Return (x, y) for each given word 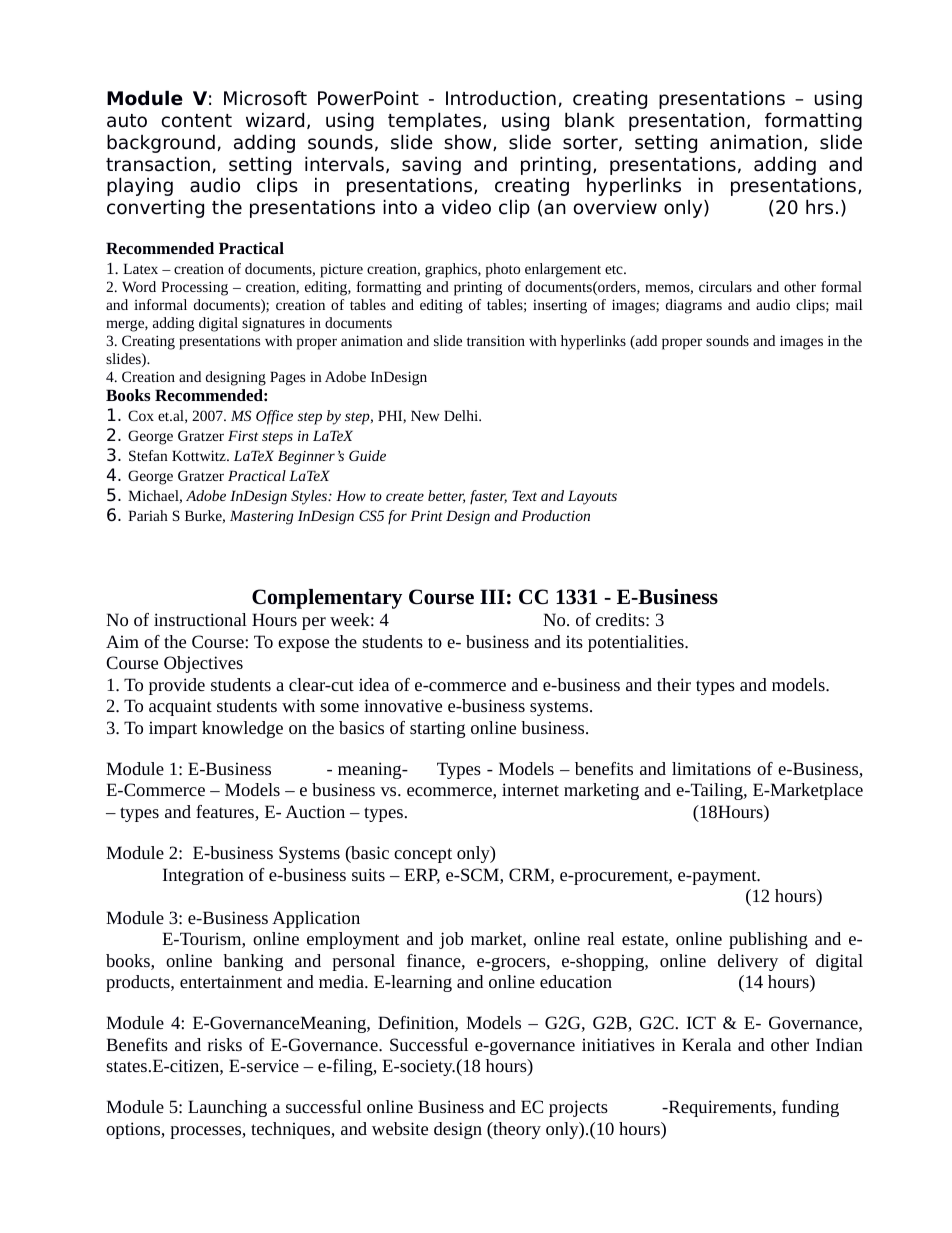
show (469, 143)
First (243, 435)
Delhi (462, 415)
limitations (711, 768)
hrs (819, 207)
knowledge (242, 729)
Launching (227, 1108)
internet (530, 789)
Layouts (592, 497)
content (197, 121)
